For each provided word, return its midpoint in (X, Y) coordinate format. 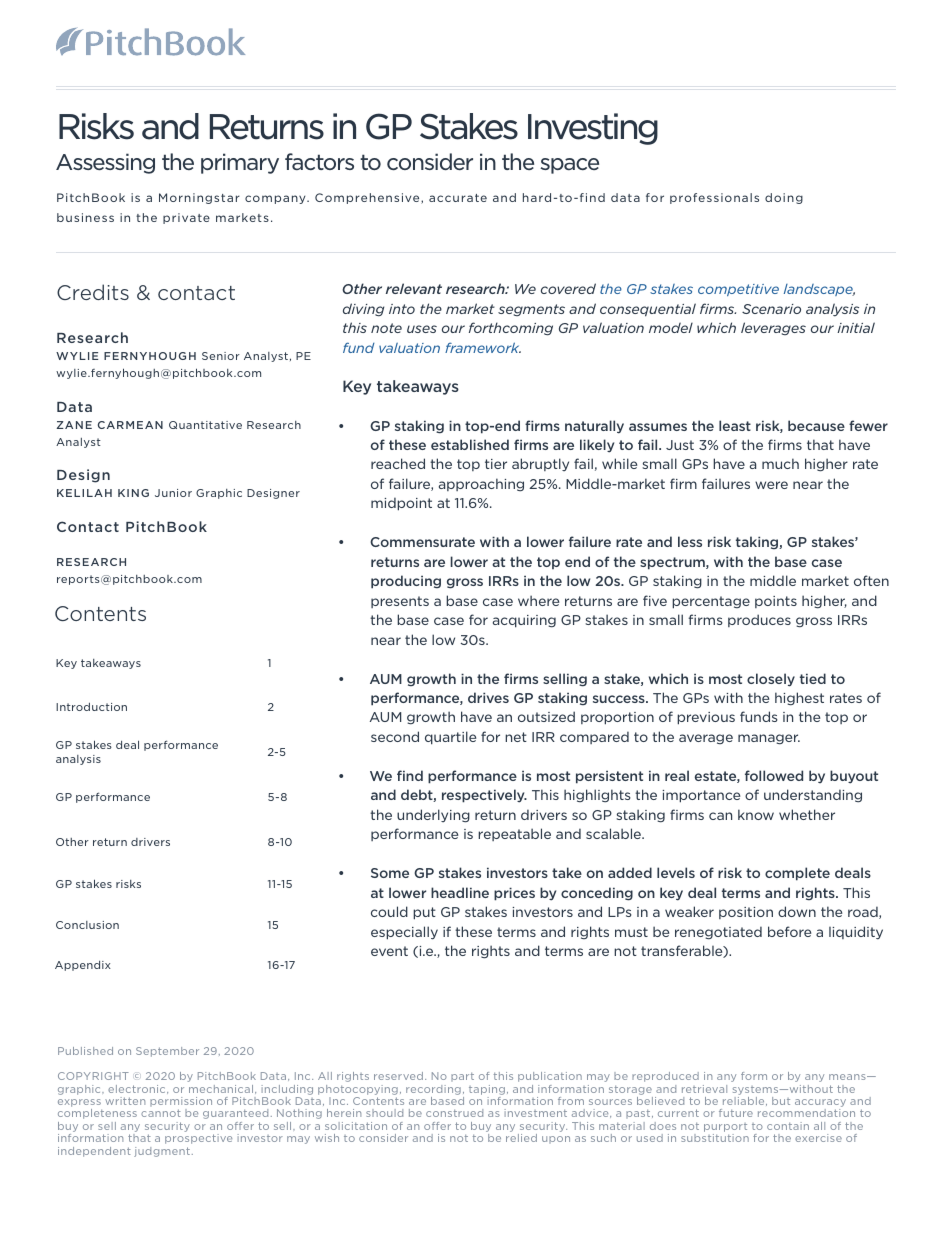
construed (454, 1113)
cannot (161, 1113)
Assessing (105, 163)
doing (784, 198)
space (569, 166)
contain (788, 1126)
